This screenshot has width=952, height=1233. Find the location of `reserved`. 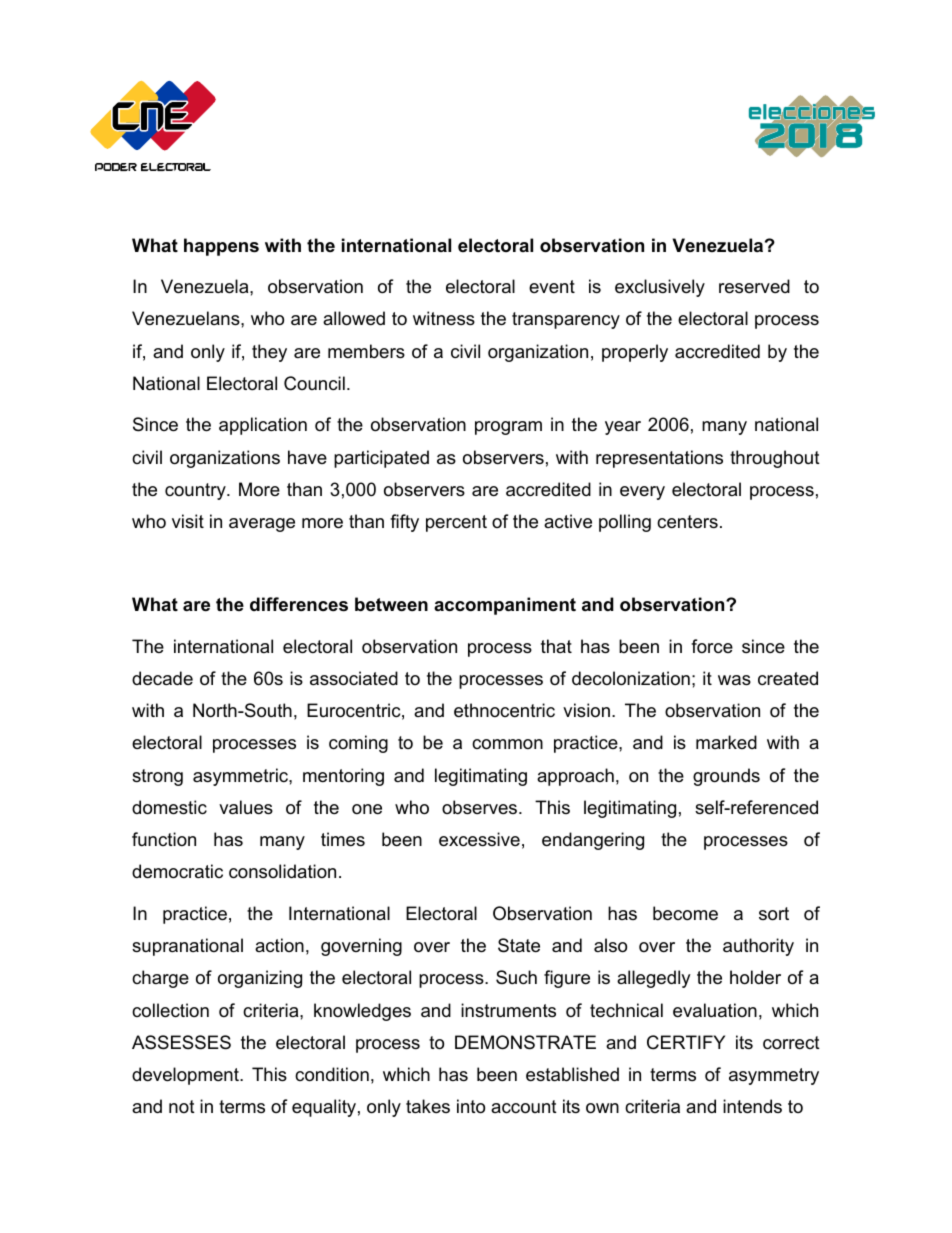

reserved is located at coordinates (754, 286).
